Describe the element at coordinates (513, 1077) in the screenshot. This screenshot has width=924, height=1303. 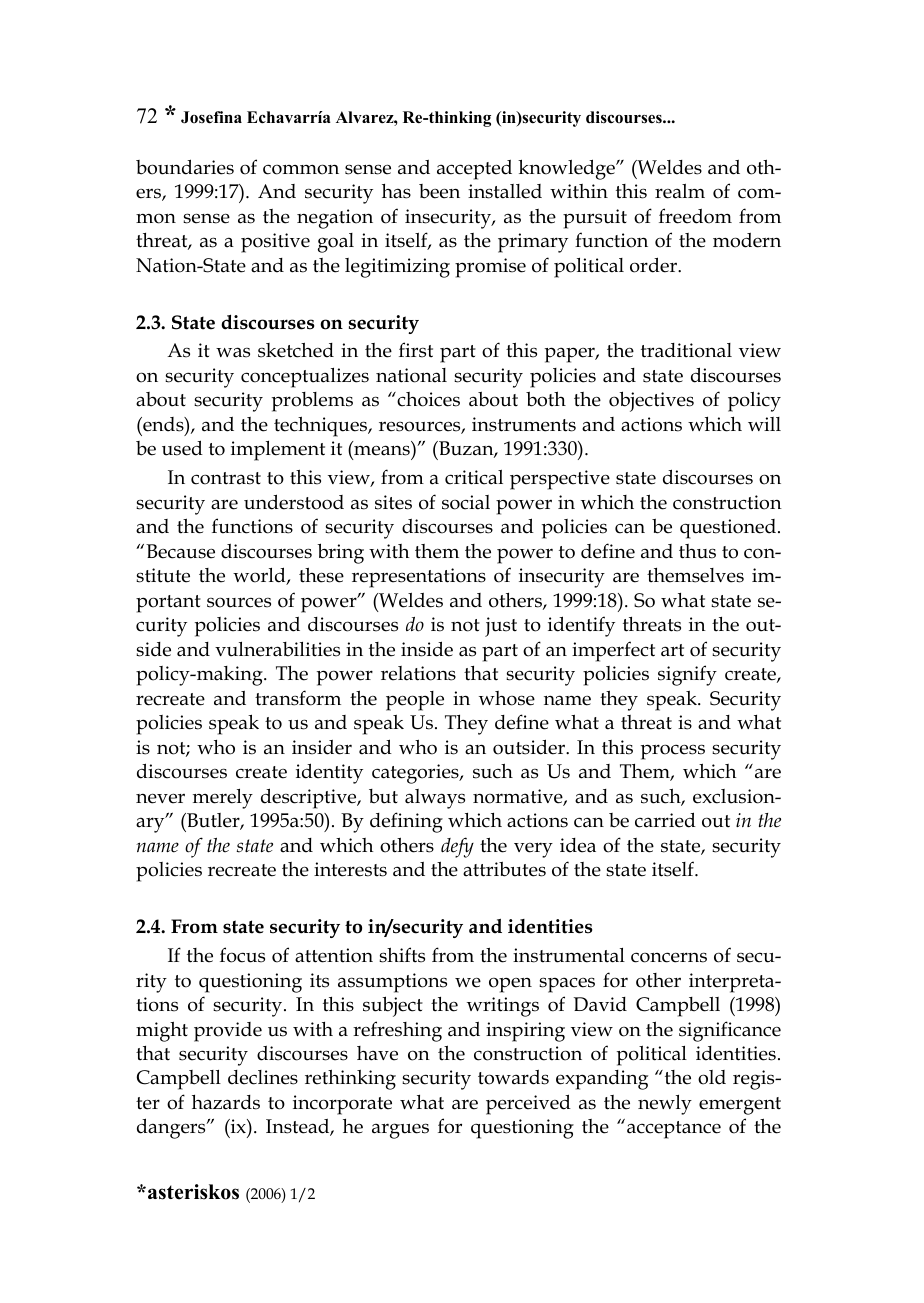
I see `towards` at that location.
